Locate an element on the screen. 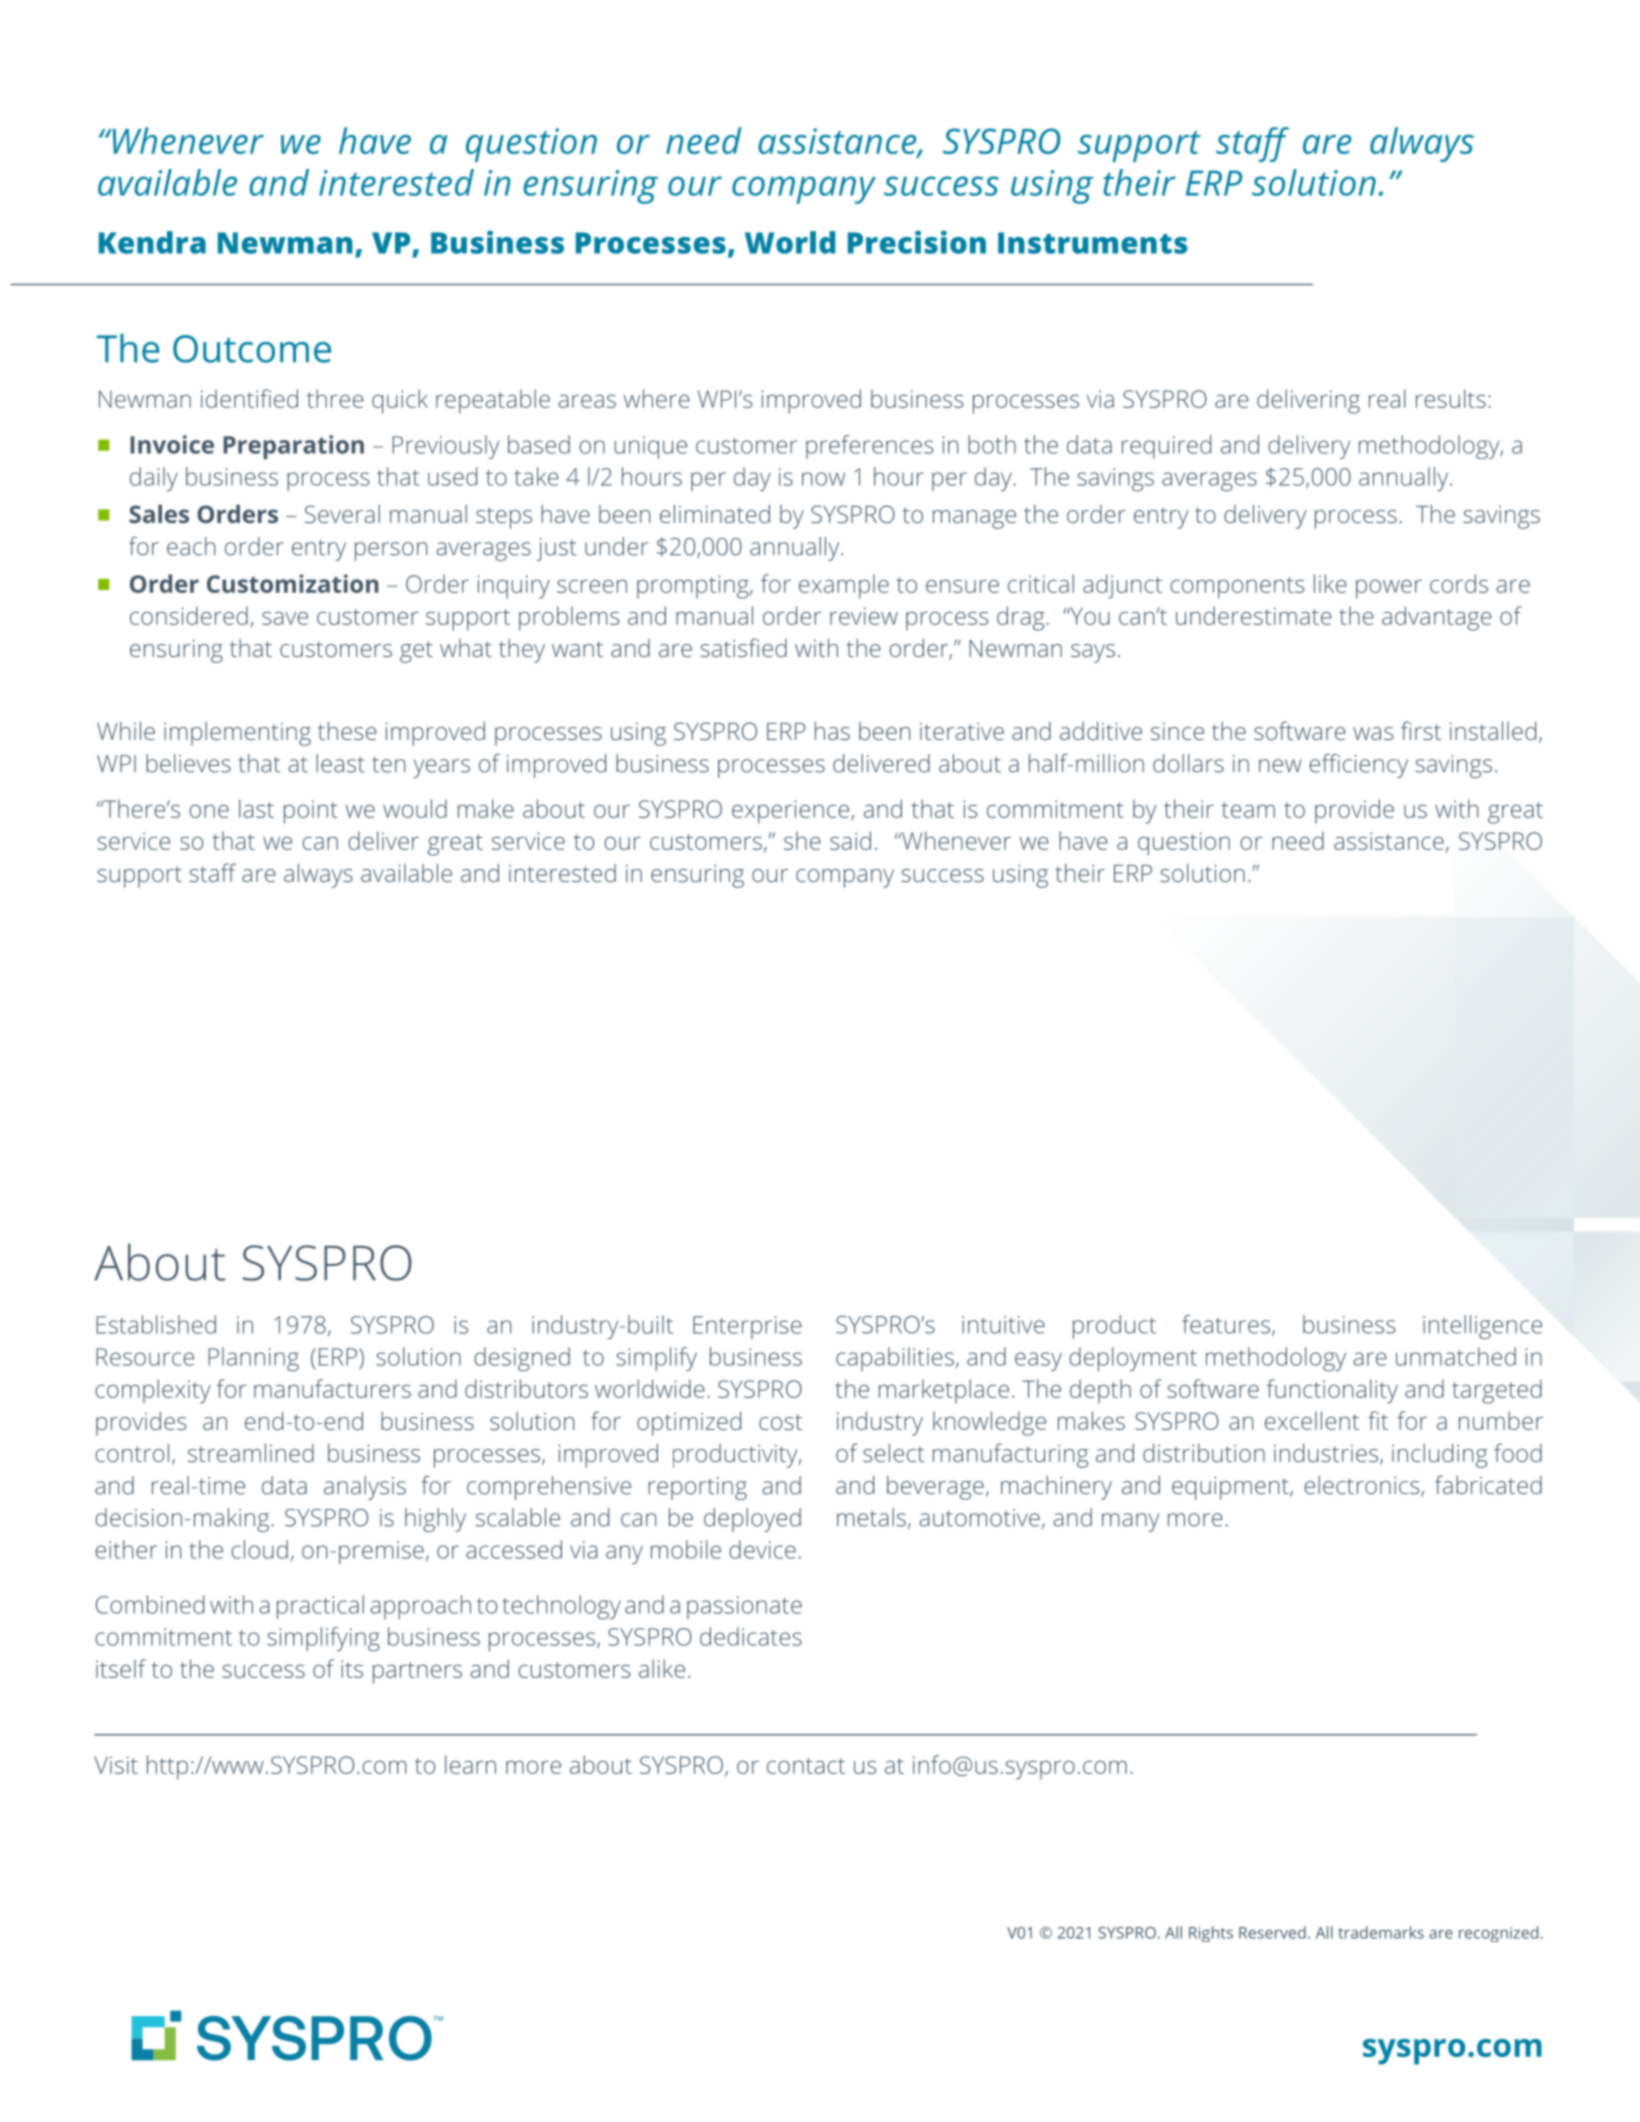 This screenshot has width=1640, height=2122. Established is located at coordinates (156, 1324).
